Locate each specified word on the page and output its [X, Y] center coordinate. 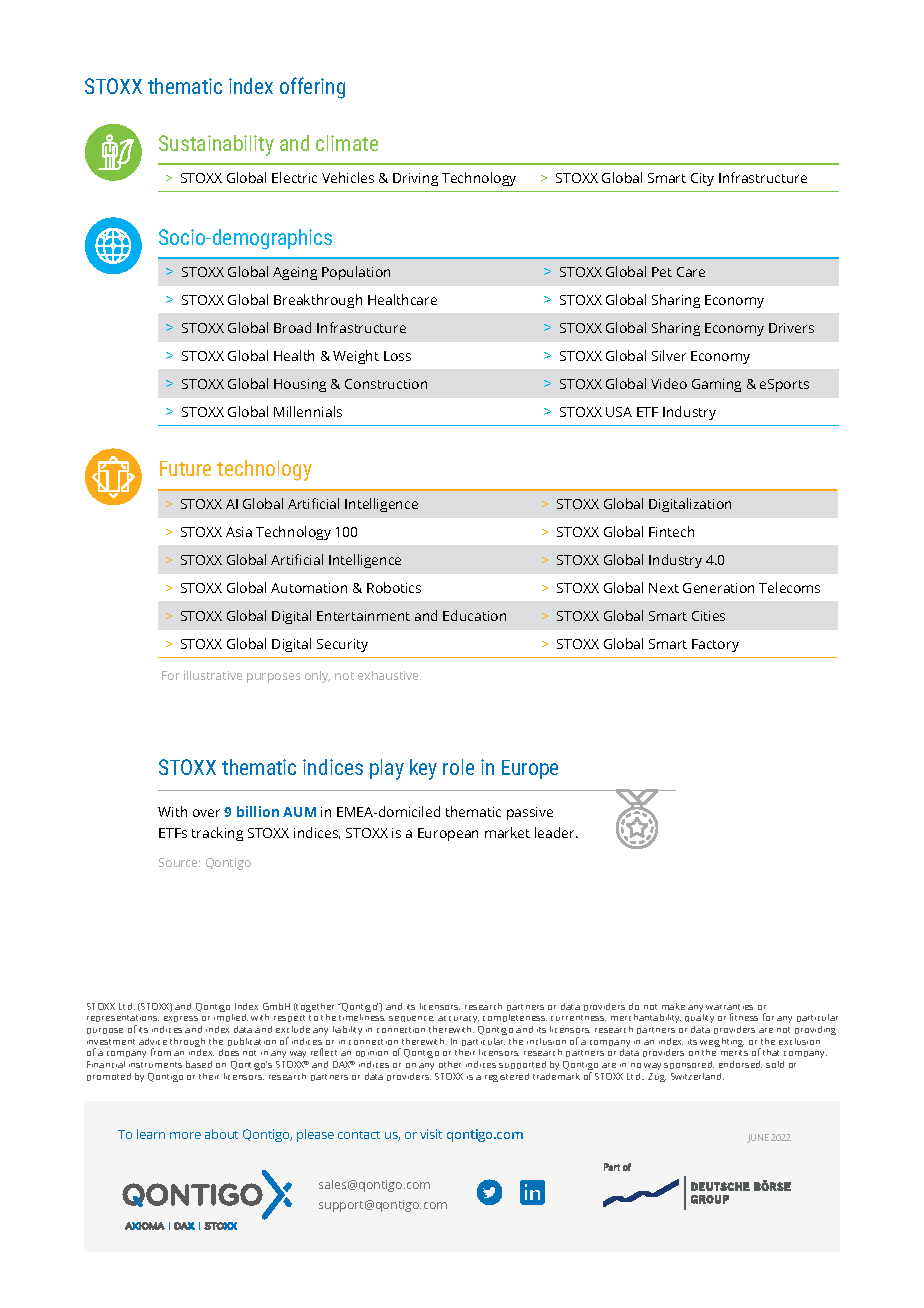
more [185, 1135]
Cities [708, 616]
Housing [300, 385]
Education [474, 615]
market [507, 832]
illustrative [213, 675]
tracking [217, 834]
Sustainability [216, 145]
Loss [397, 356]
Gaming [716, 385]
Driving [415, 179]
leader [556, 832]
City [702, 179]
